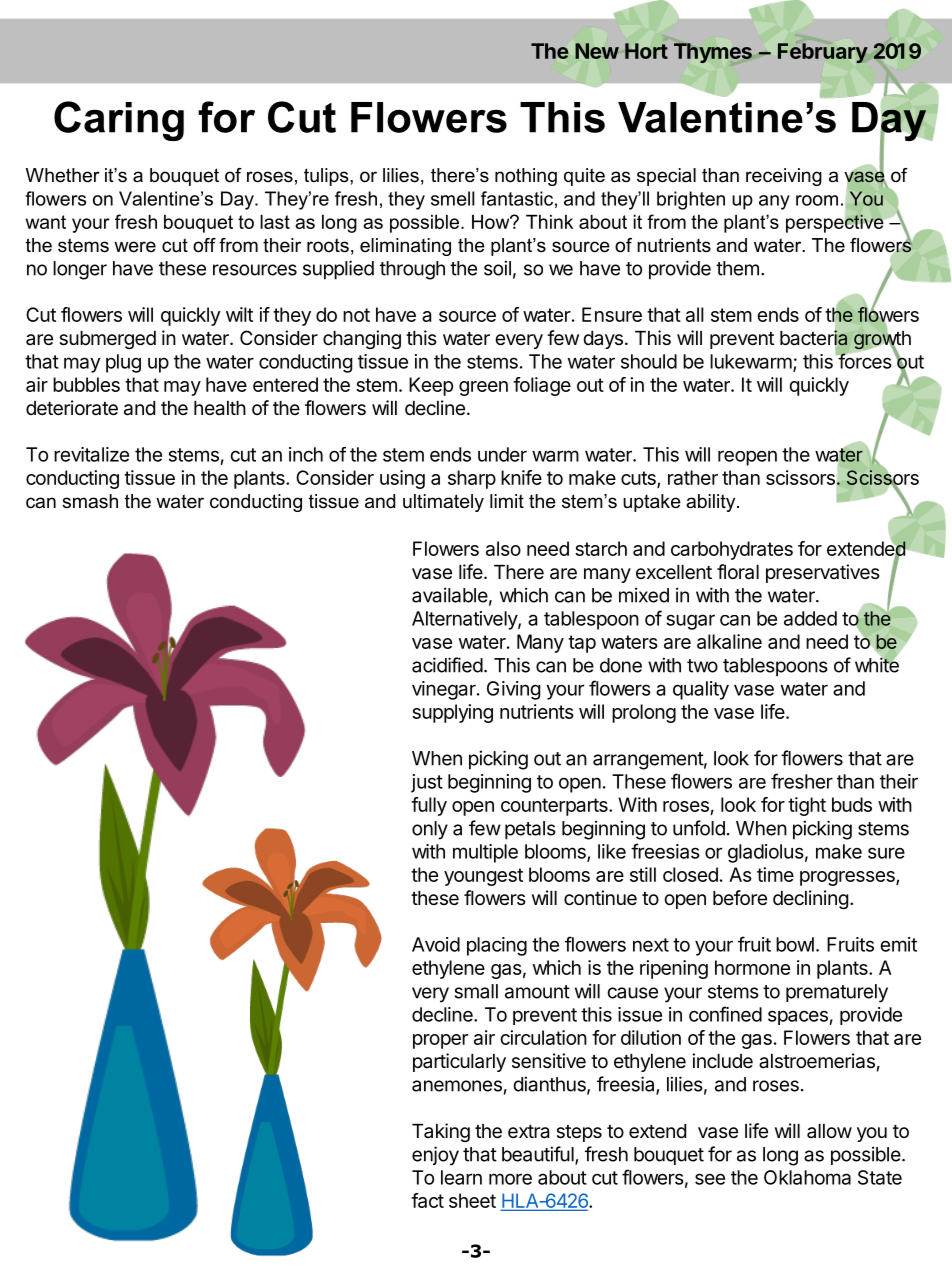 This screenshot has height=1270, width=952. Describe the element at coordinates (823, 53) in the screenshot. I see `February` at that location.
